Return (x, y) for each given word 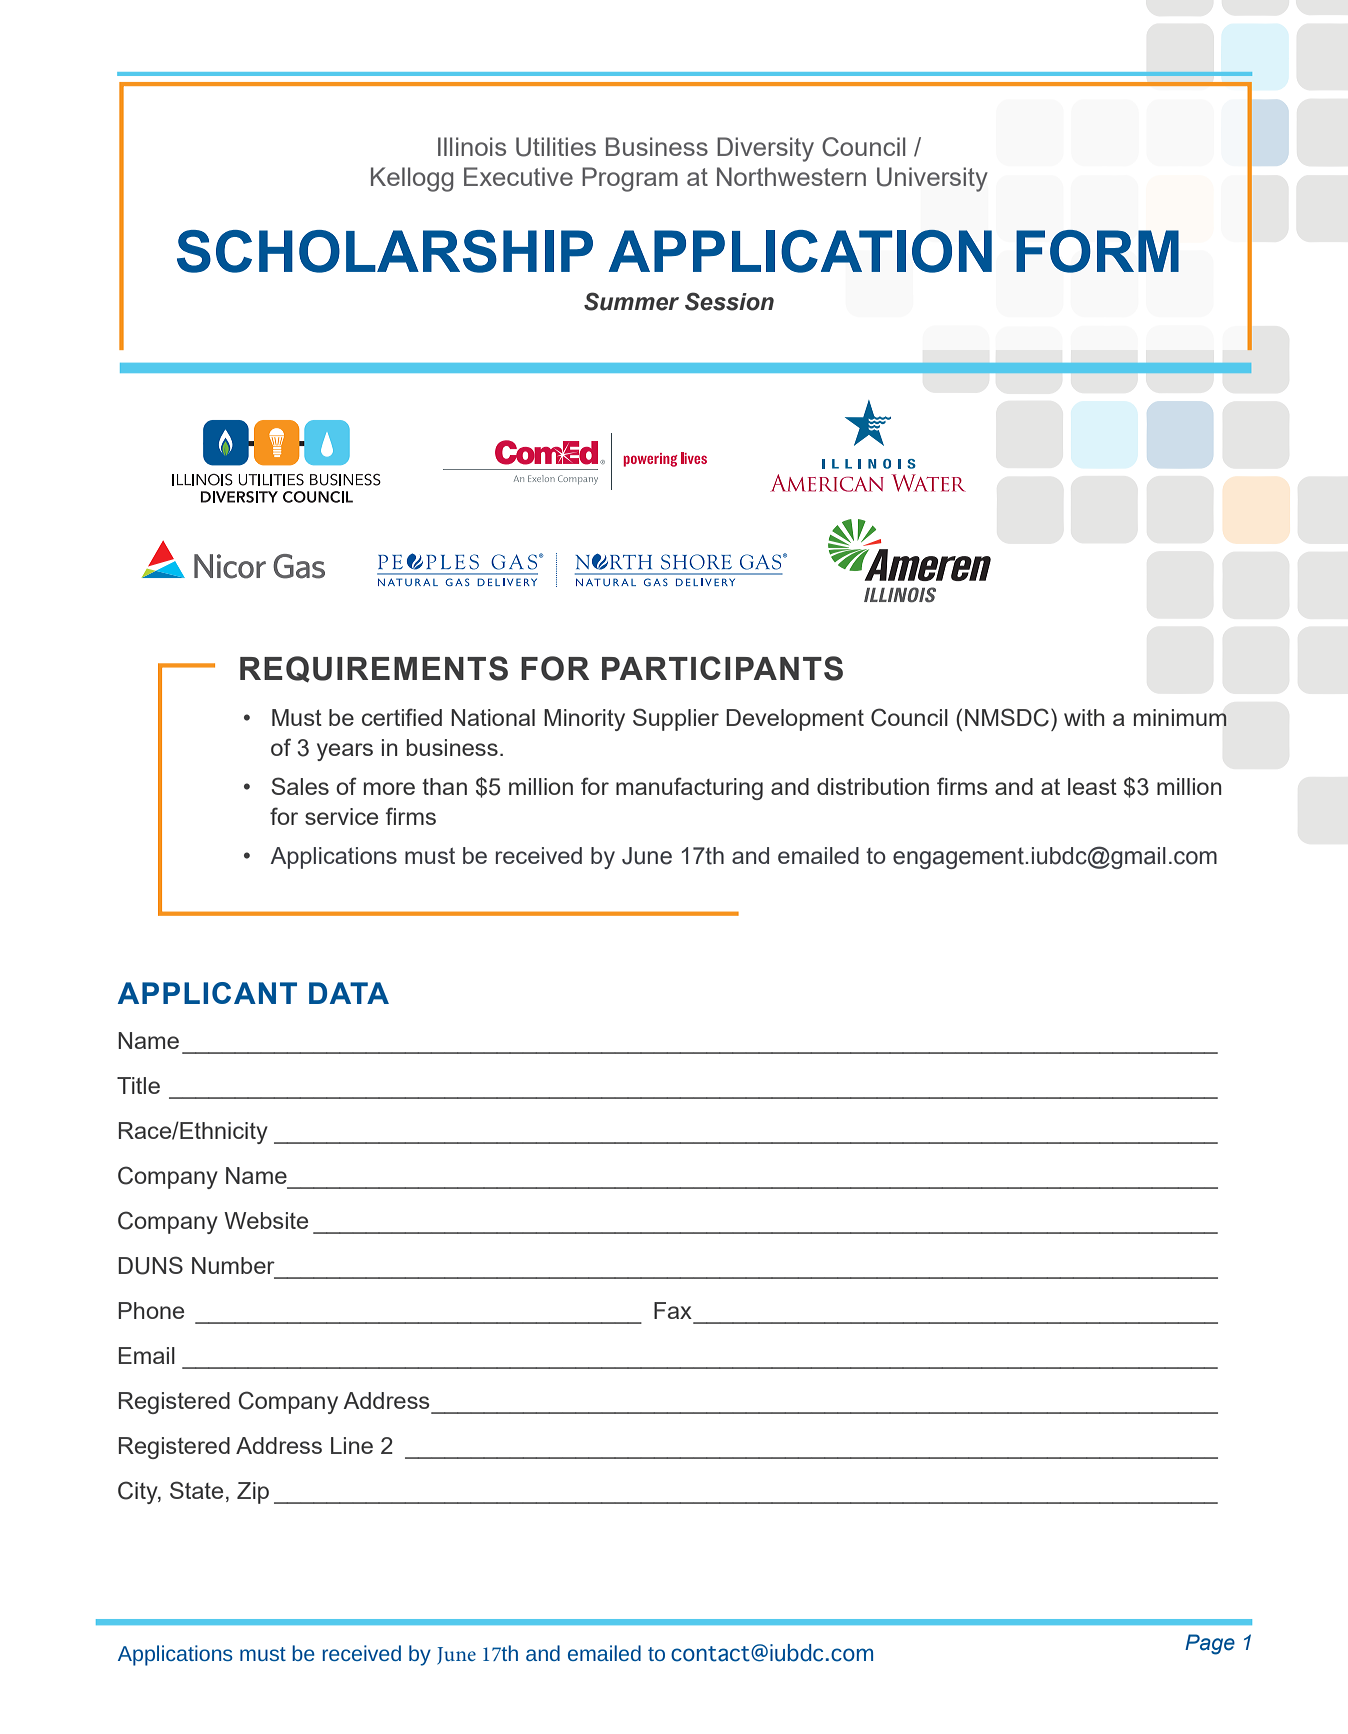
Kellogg (412, 179)
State (196, 1490)
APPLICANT (207, 993)
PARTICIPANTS (722, 668)
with (1084, 717)
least (1092, 786)
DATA (349, 993)
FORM (1097, 251)
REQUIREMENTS (374, 669)
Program (630, 179)
